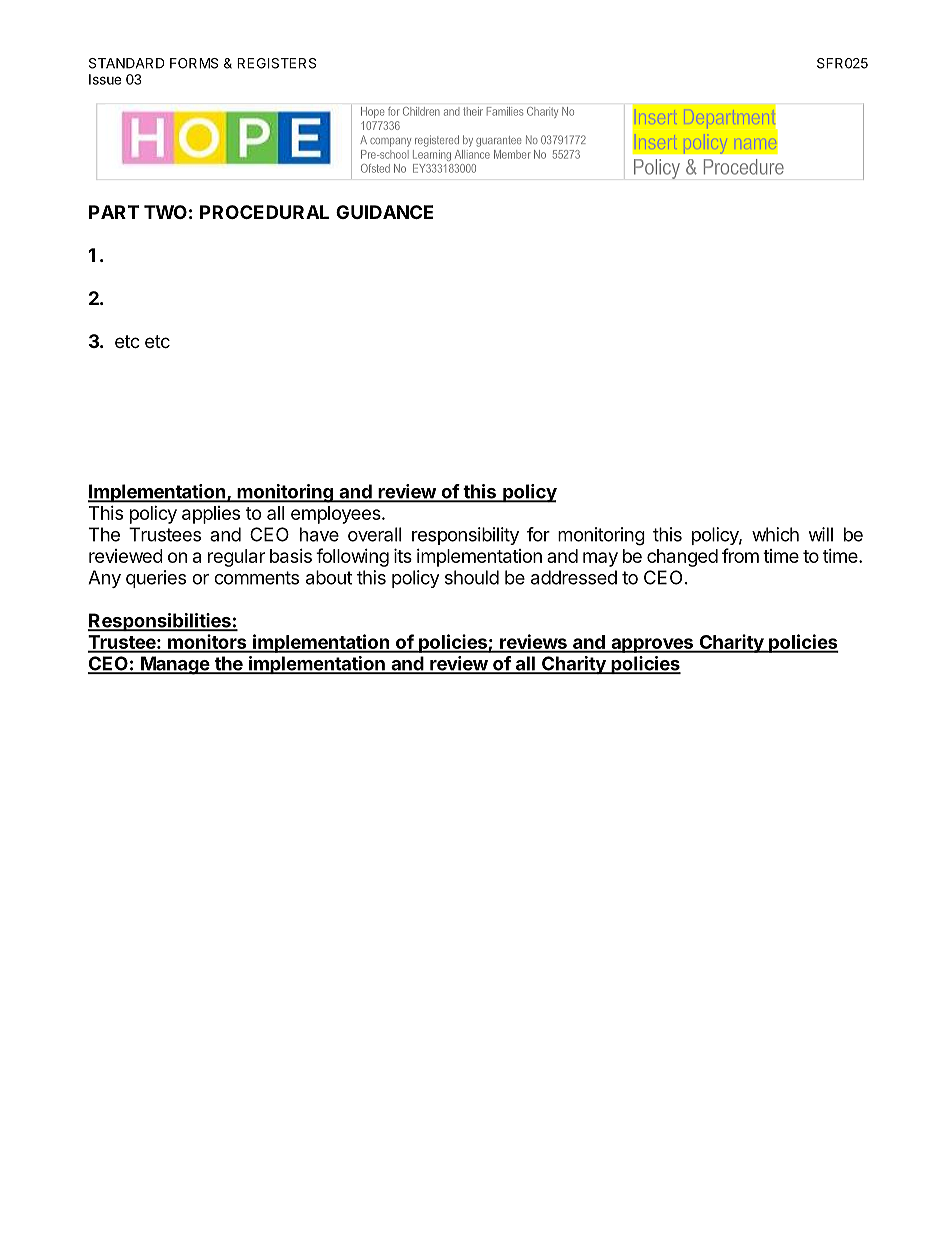 The height and width of the page is (1233, 952). What do you see at coordinates (472, 577) in the page?
I see `should` at bounding box center [472, 577].
